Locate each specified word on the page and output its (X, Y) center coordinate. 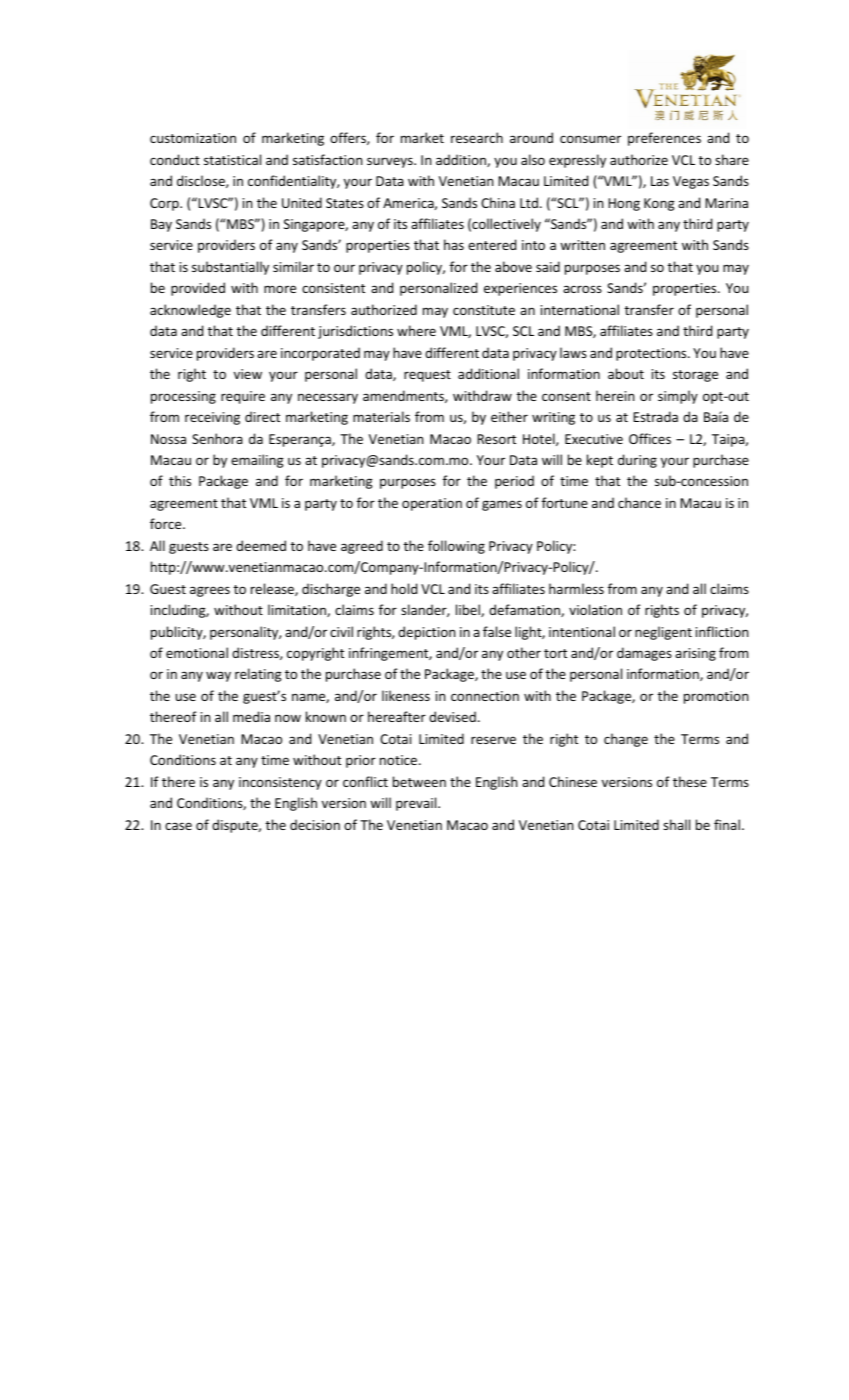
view (248, 374)
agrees (210, 591)
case (178, 826)
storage (695, 376)
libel (469, 610)
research (477, 137)
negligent (663, 633)
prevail (417, 804)
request (427, 376)
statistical (232, 159)
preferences (664, 139)
